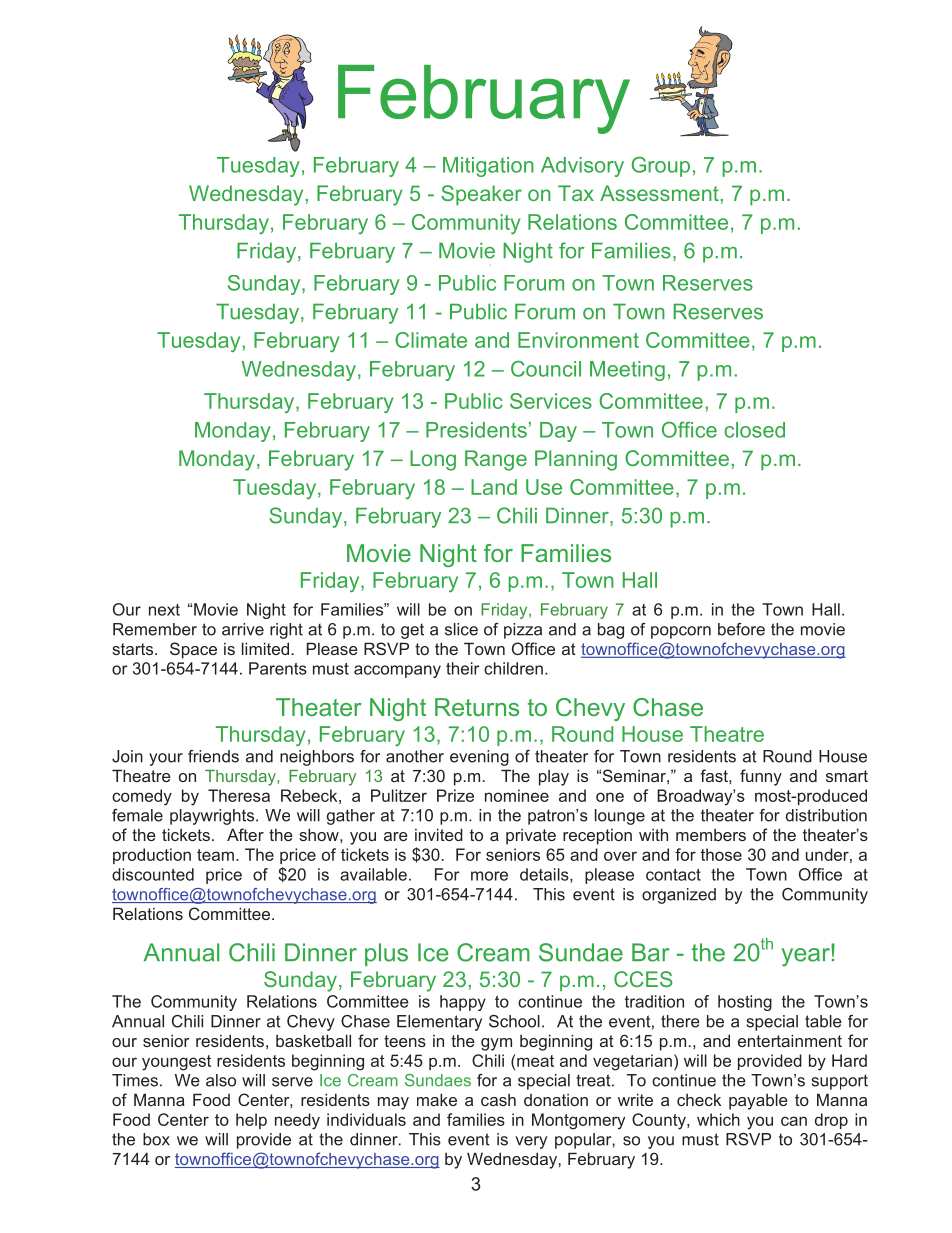 The width and height of the screenshot is (952, 1233). Describe the element at coordinates (481, 195) in the screenshot. I see `Speaker` at that location.
